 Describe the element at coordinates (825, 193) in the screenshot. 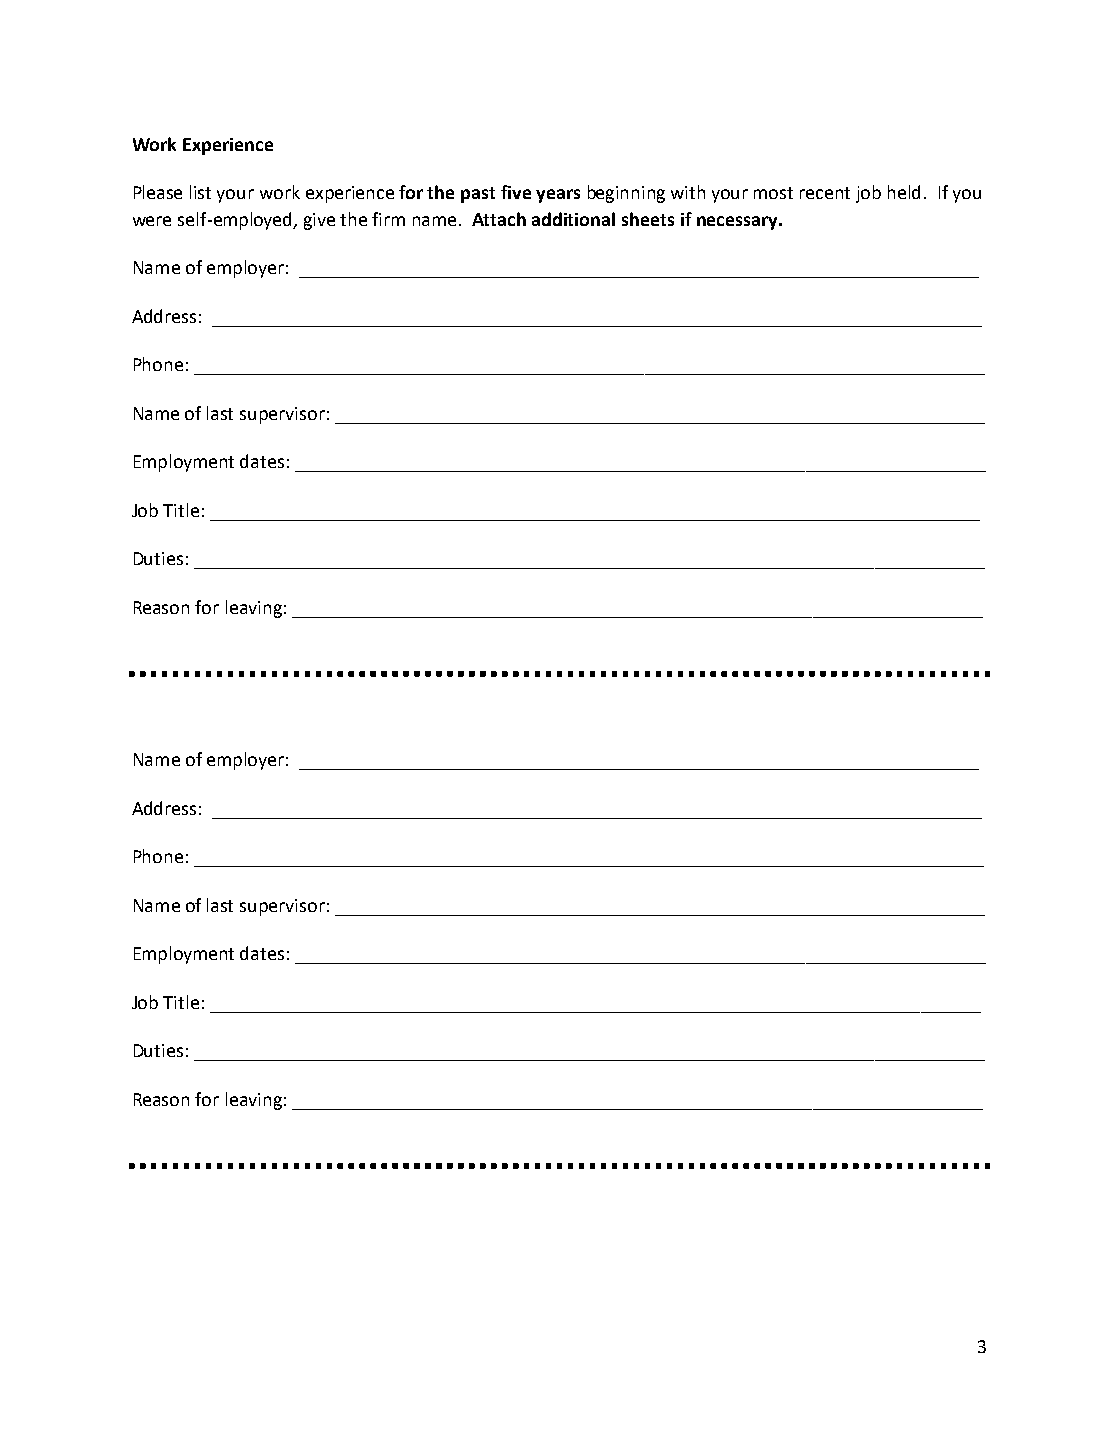

I see `recent` at that location.
